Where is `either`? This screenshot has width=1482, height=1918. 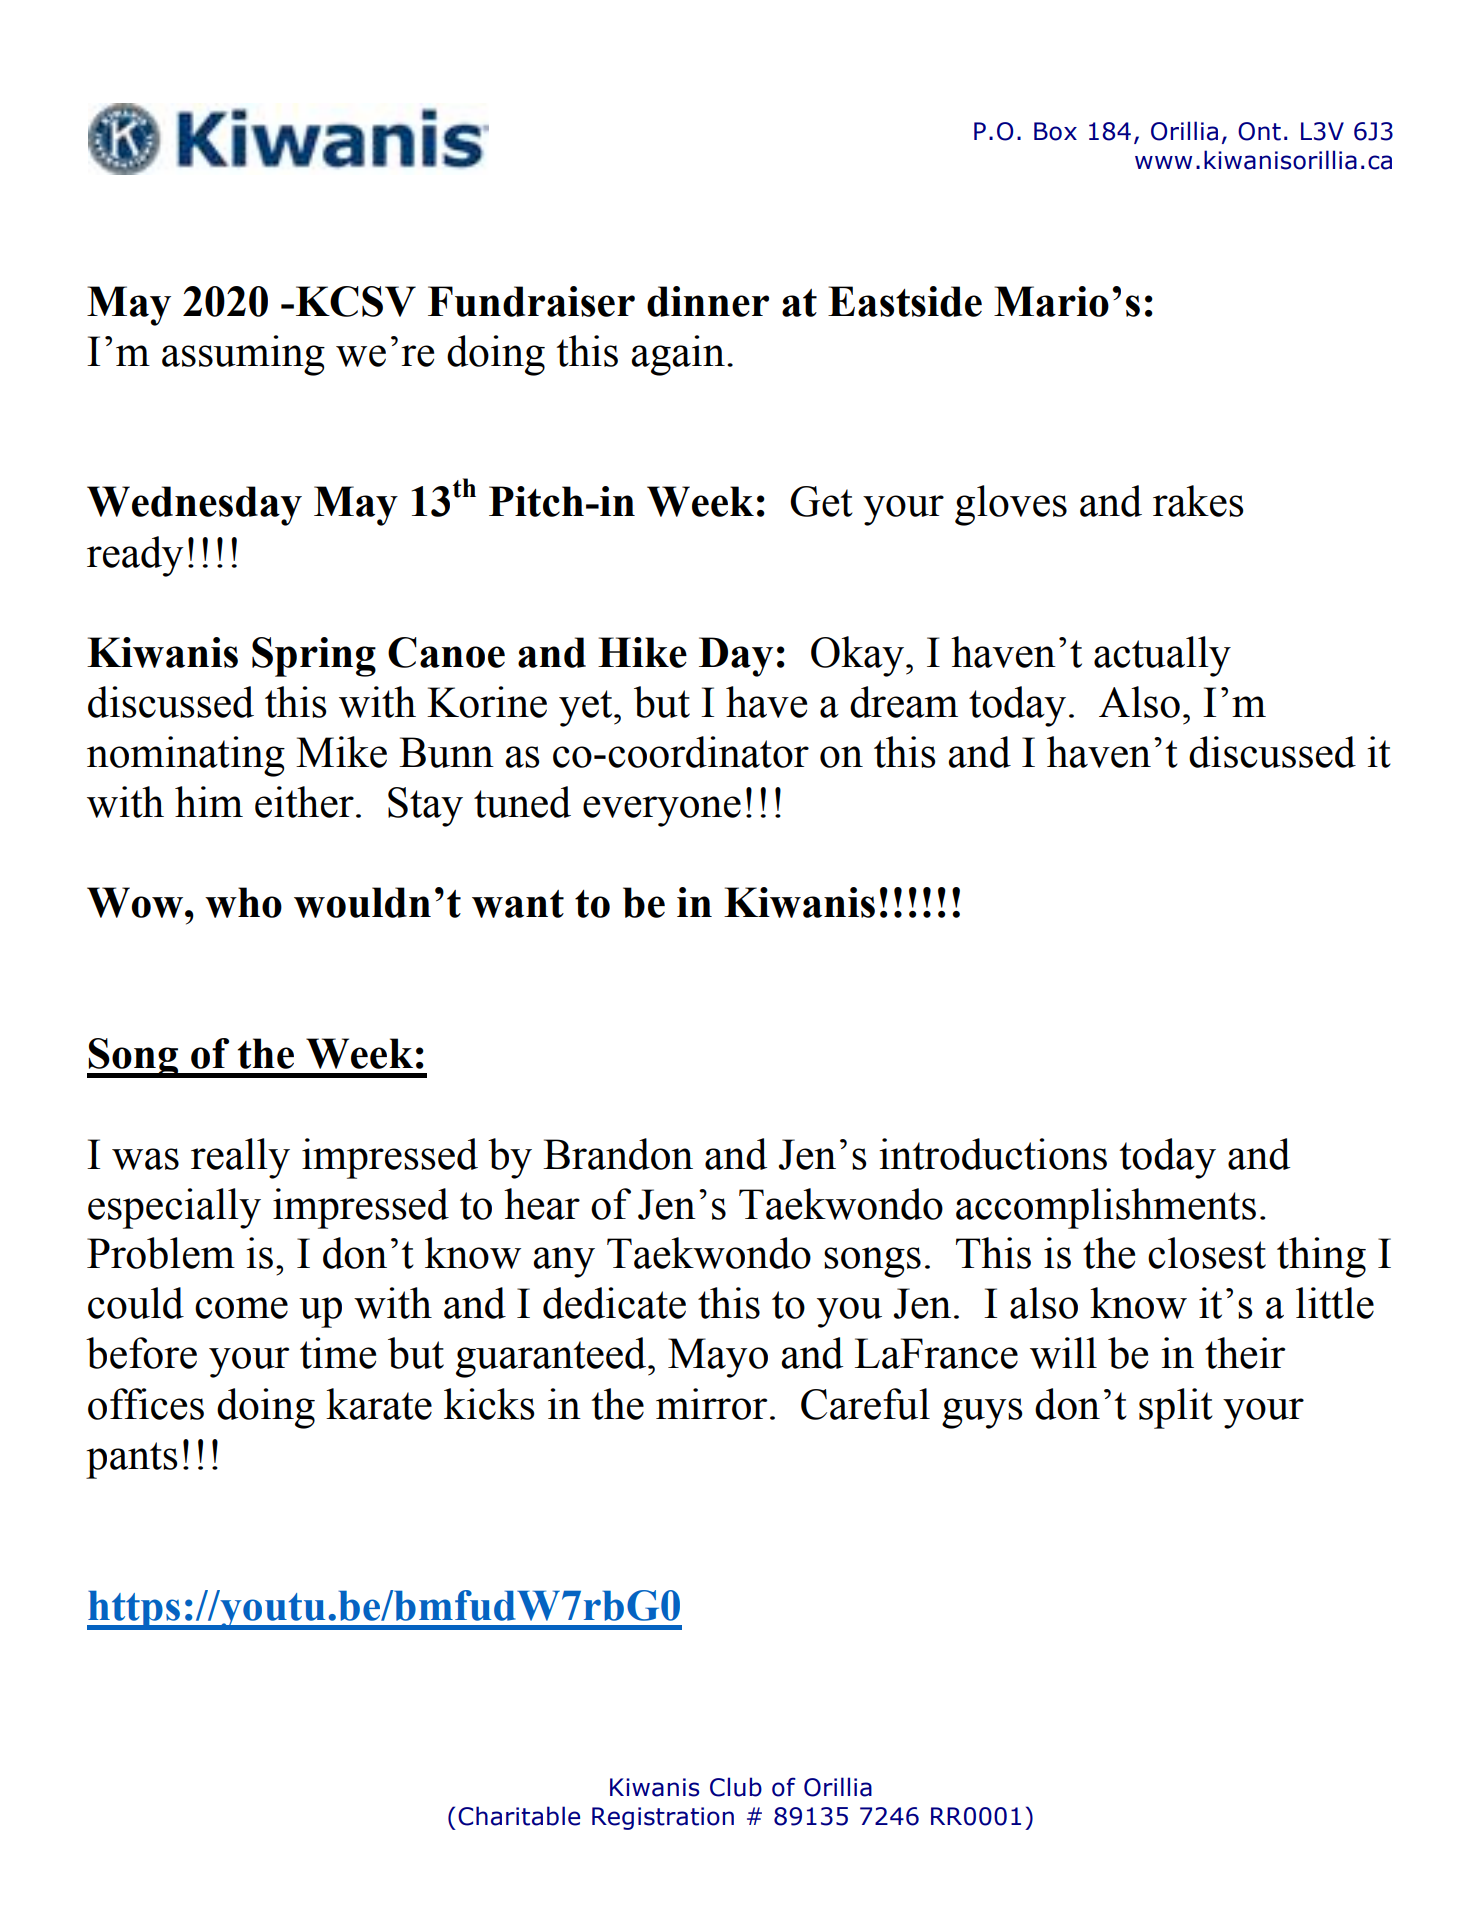
either is located at coordinates (304, 802).
